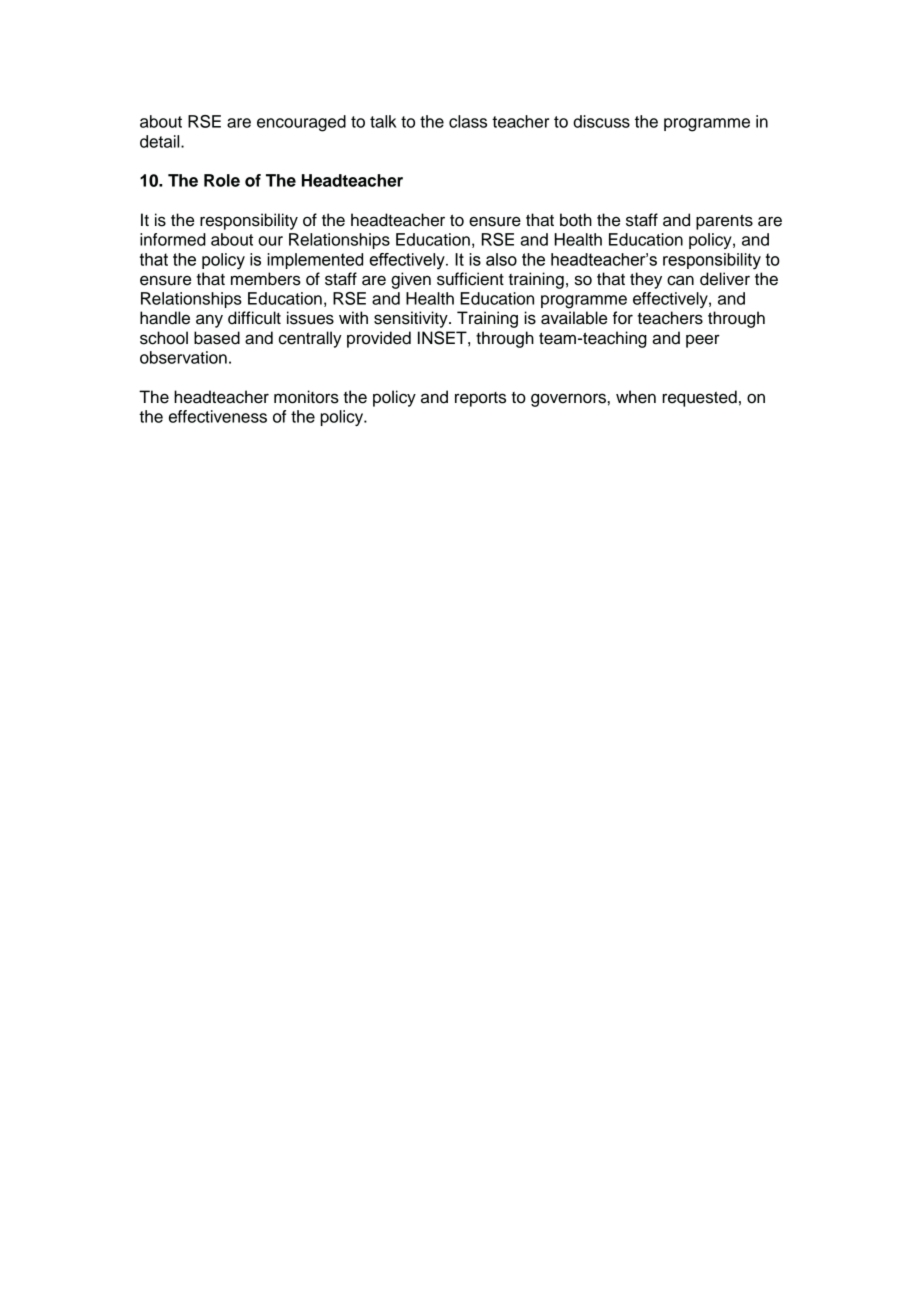 The width and height of the image is (924, 1308). What do you see at coordinates (254, 318) in the image?
I see `difficult` at bounding box center [254, 318].
